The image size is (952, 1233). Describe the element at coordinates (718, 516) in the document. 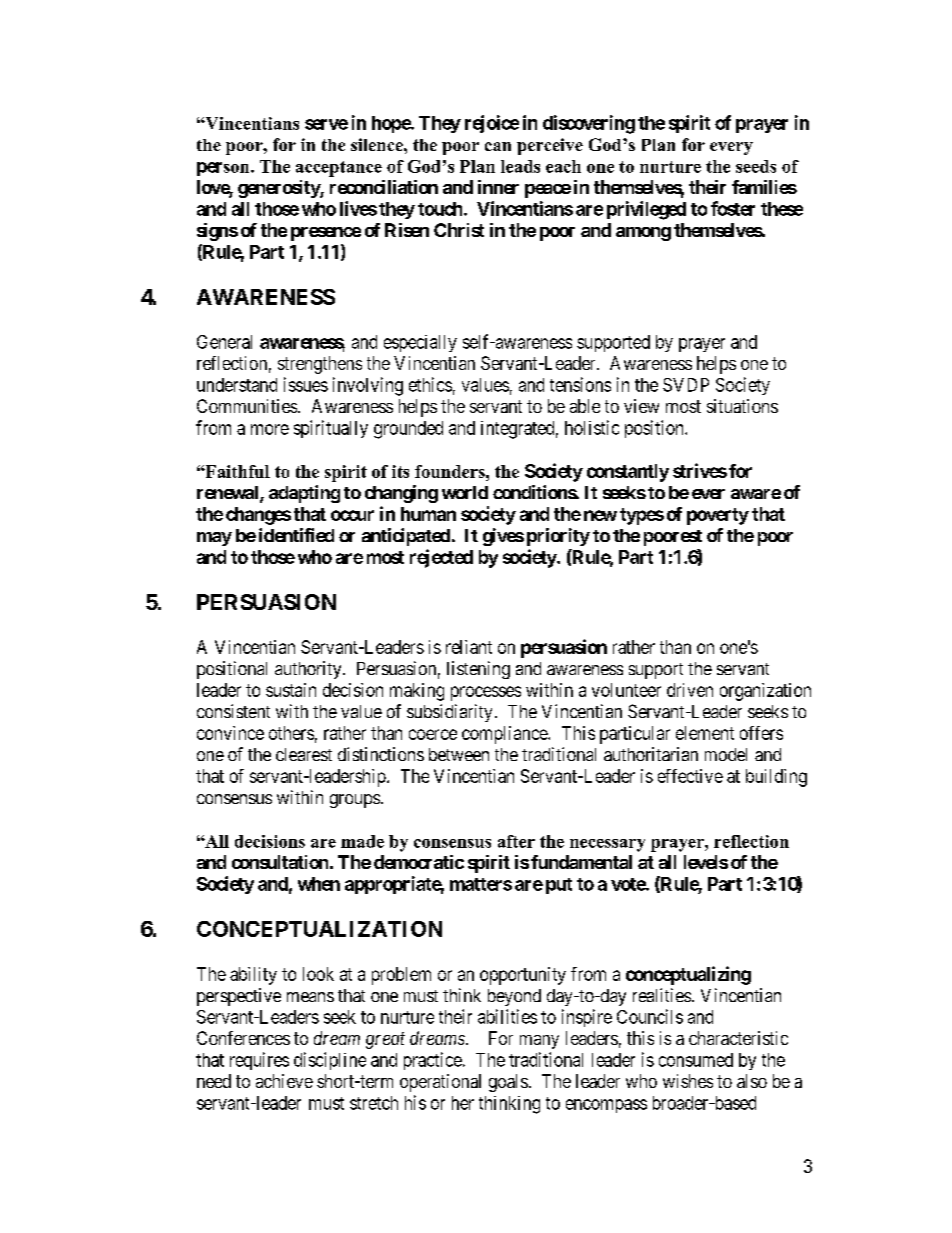

I see `poverty` at that location.
